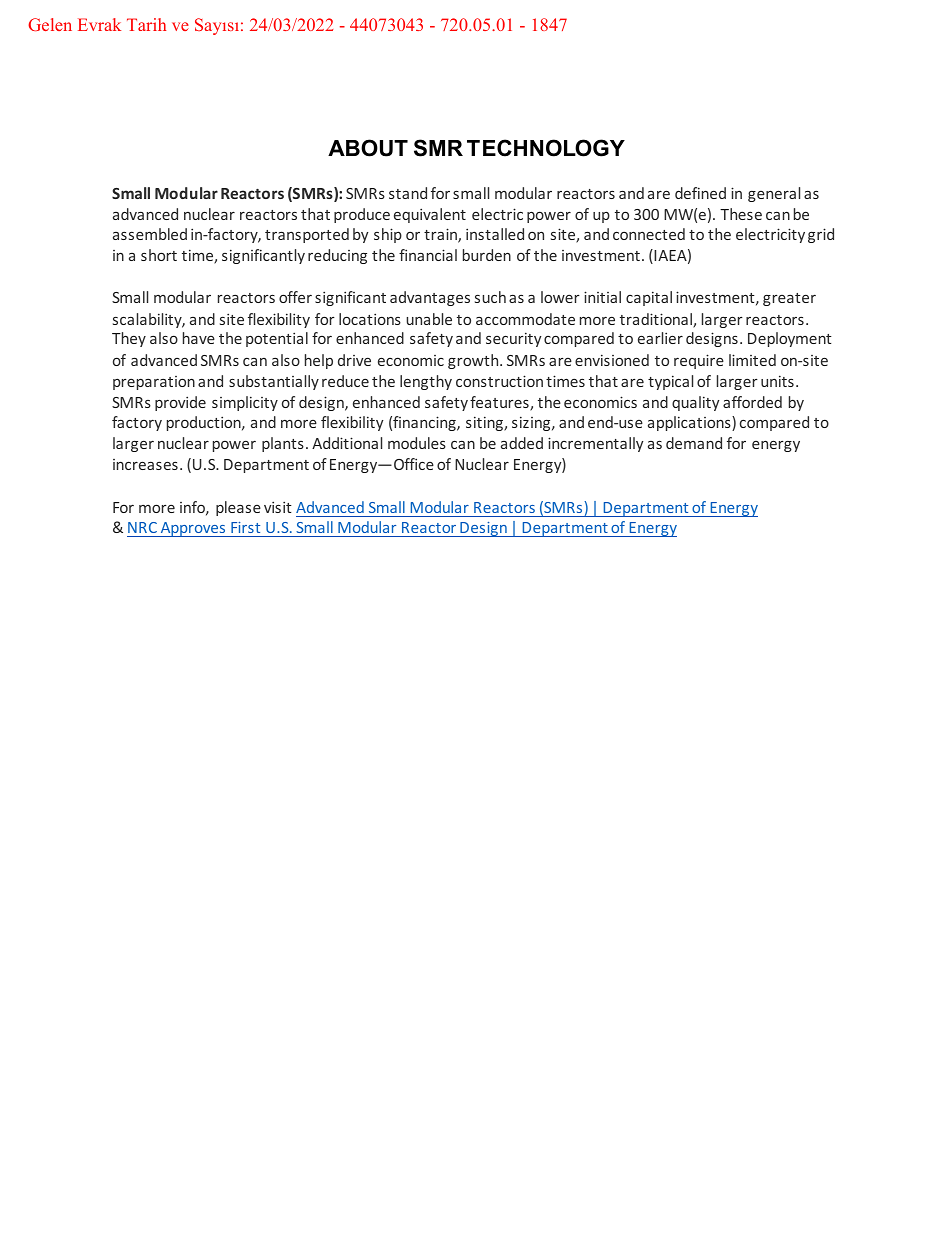  I want to click on grid, so click(821, 235).
